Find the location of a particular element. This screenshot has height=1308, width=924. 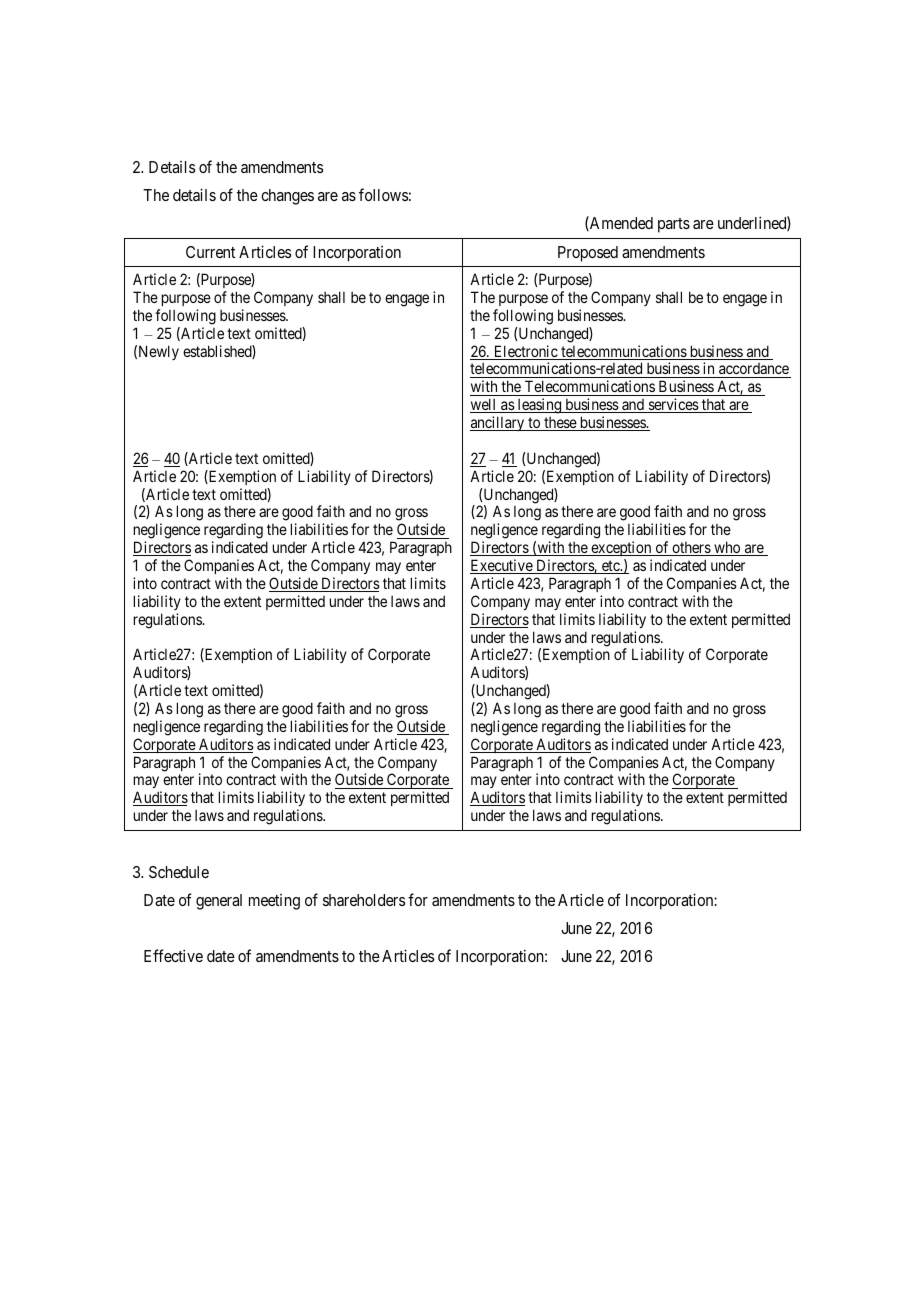

exception is located at coordinates (621, 550).
